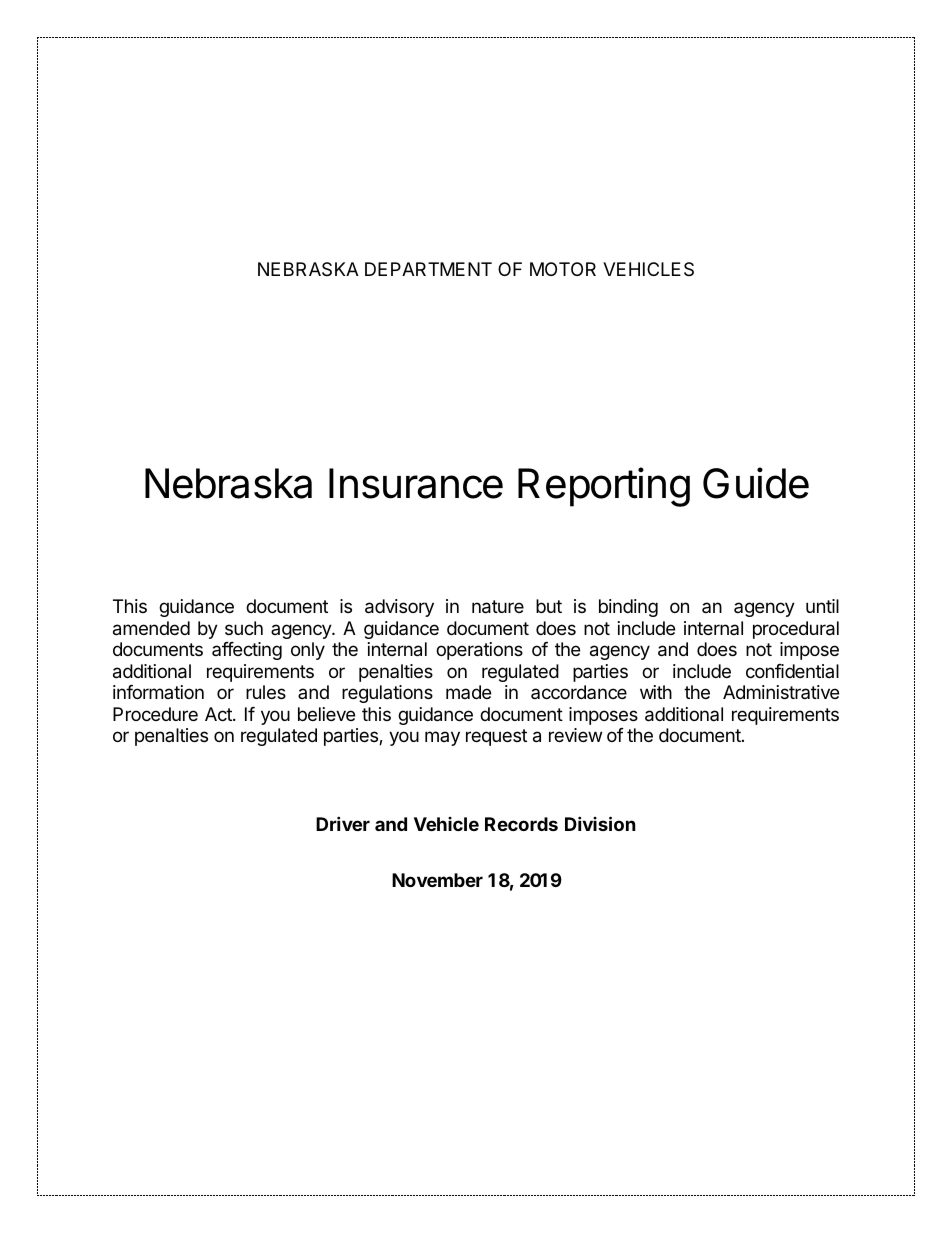  What do you see at coordinates (628, 608) in the screenshot?
I see `binding` at bounding box center [628, 608].
